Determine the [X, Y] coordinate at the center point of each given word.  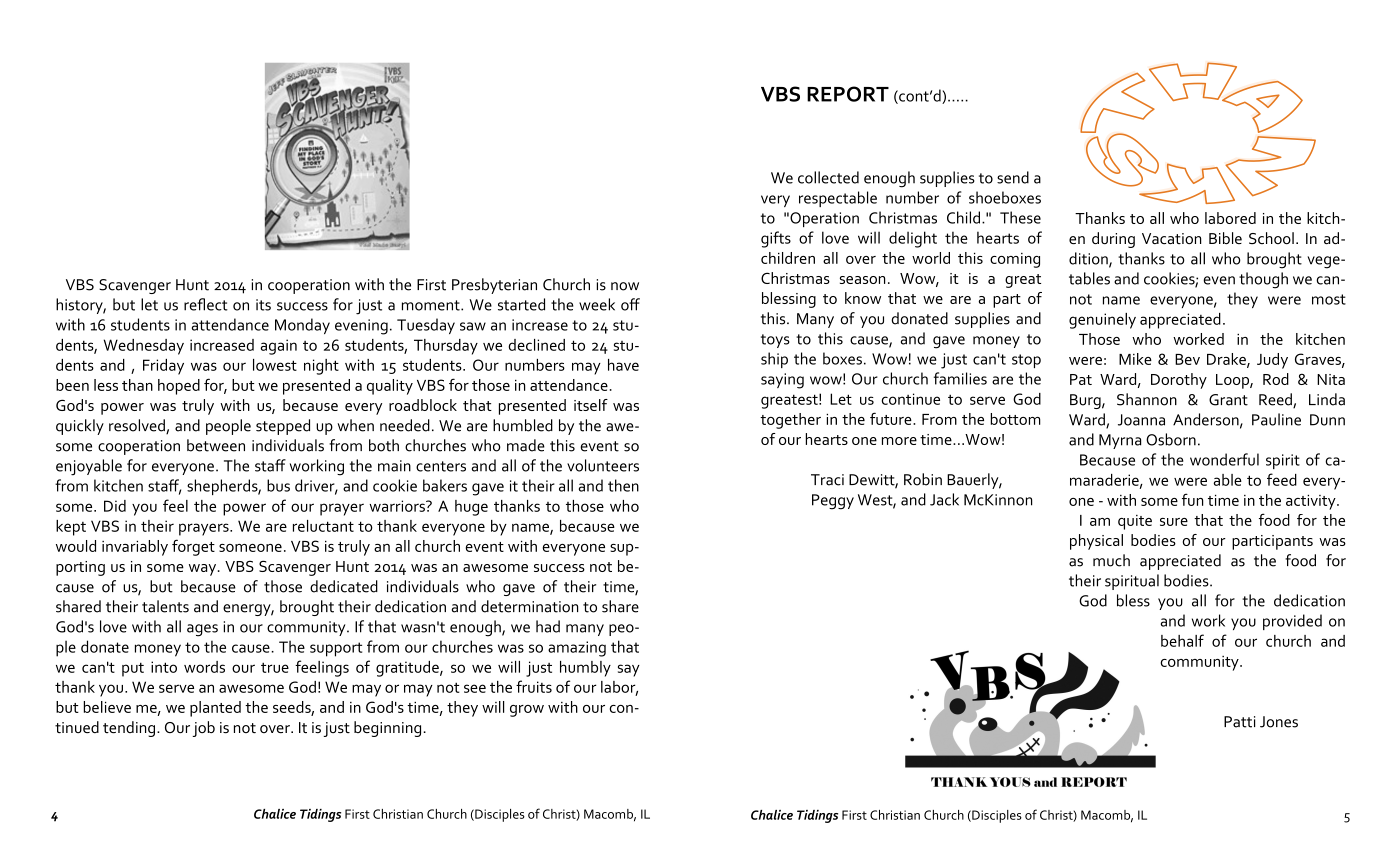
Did [115, 506]
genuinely [1102, 321]
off [630, 304]
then [623, 485]
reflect [206, 304]
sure [1174, 522]
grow [527, 711]
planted [215, 709]
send [1013, 177]
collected [828, 177]
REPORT [848, 94]
